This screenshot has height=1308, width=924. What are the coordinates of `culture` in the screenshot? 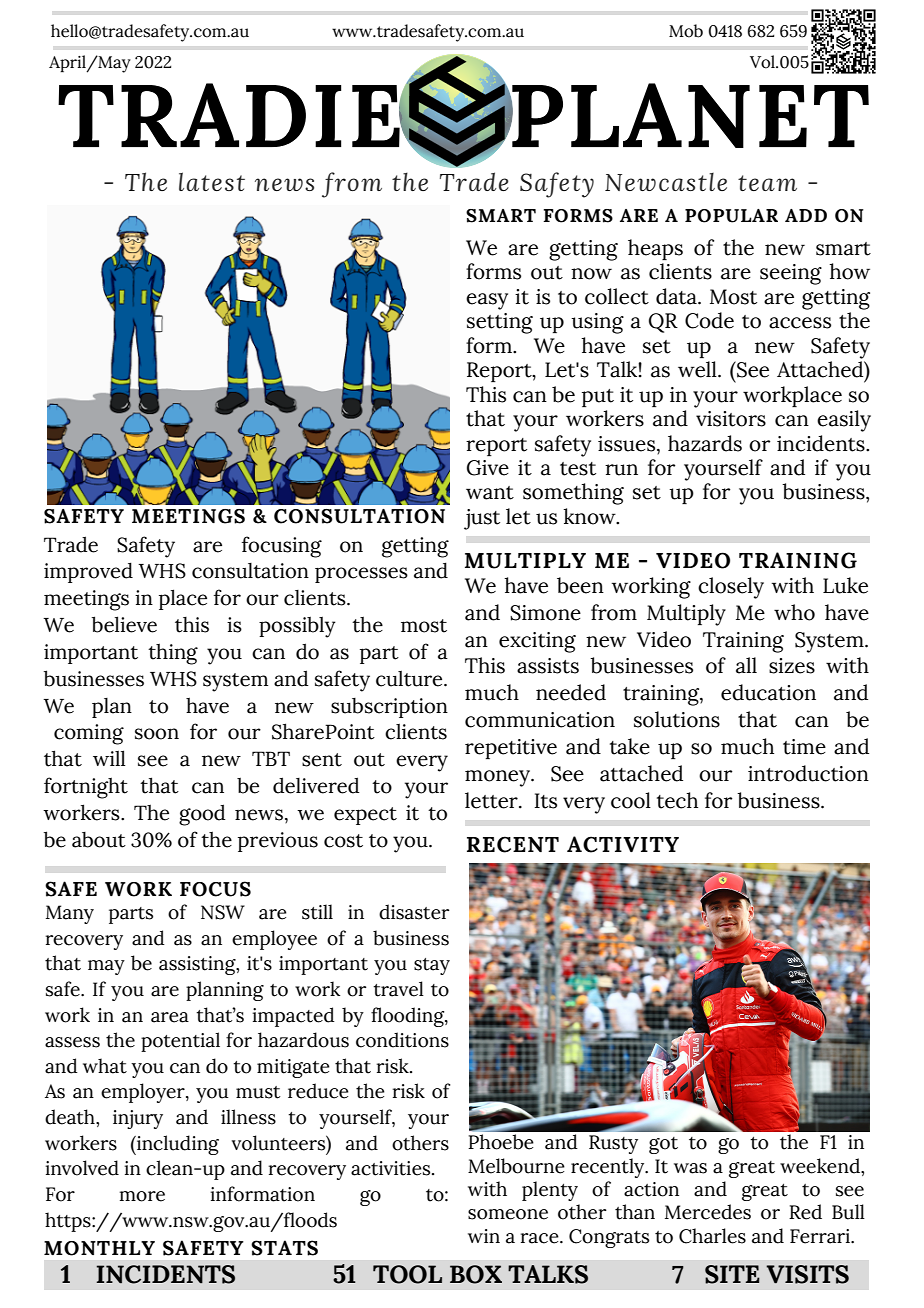 It's located at (410, 678).
